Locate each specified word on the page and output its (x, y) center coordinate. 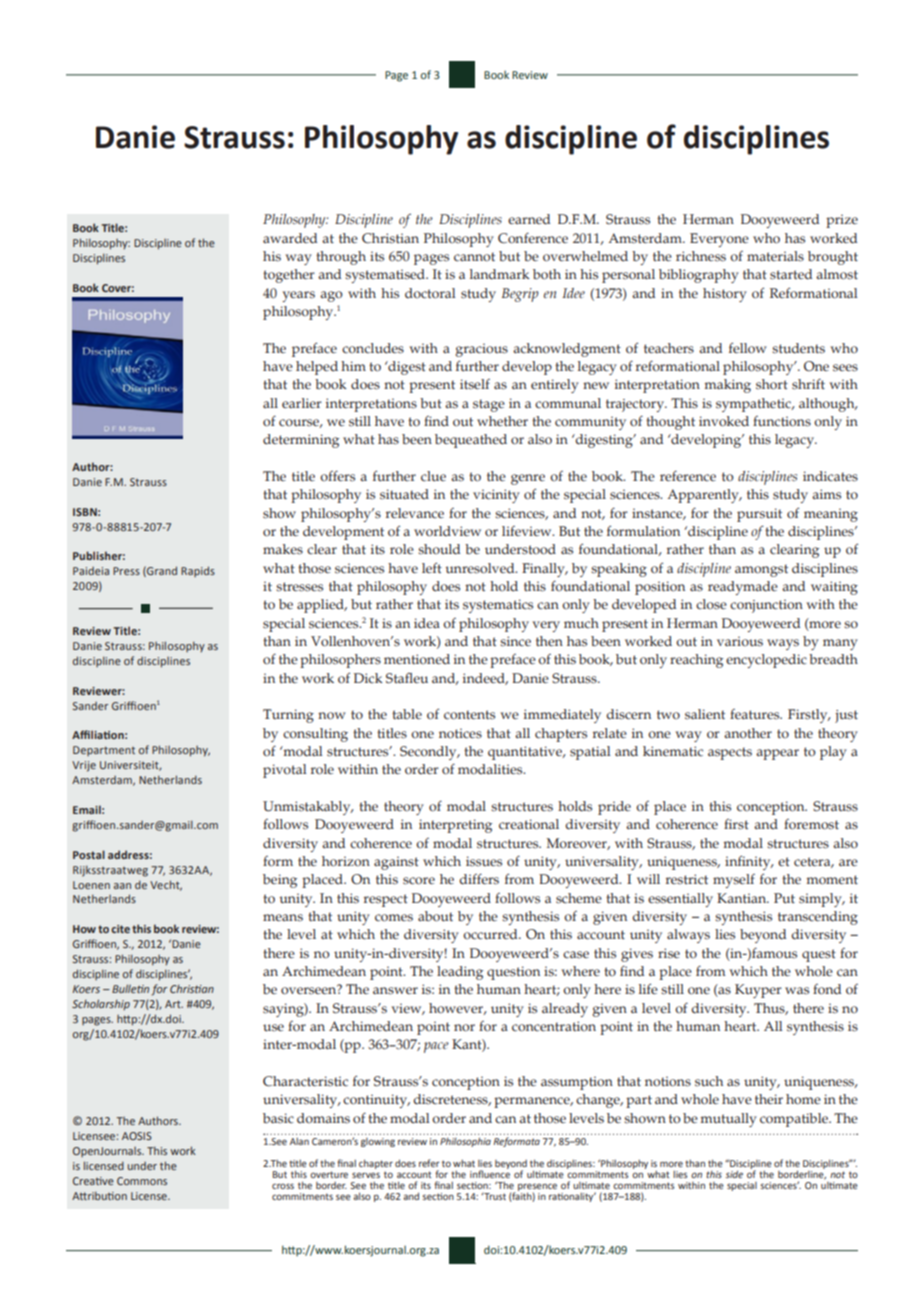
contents (469, 715)
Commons (142, 1181)
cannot (474, 257)
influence (490, 1173)
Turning (288, 716)
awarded (290, 238)
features (756, 714)
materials (775, 256)
